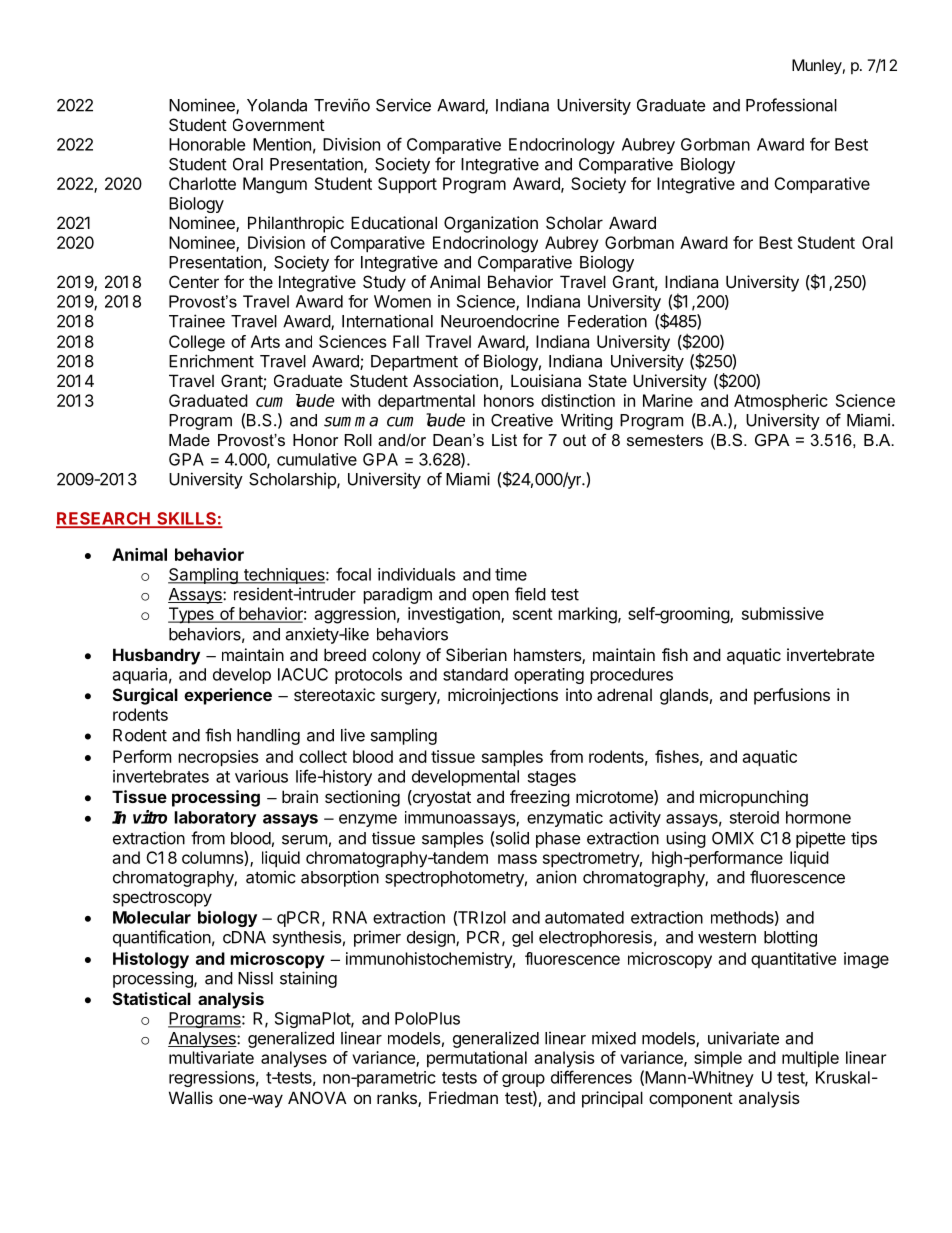 This screenshot has width=952, height=1233. Describe the element at coordinates (211, 1057) in the screenshot. I see `multivariate` at that location.
